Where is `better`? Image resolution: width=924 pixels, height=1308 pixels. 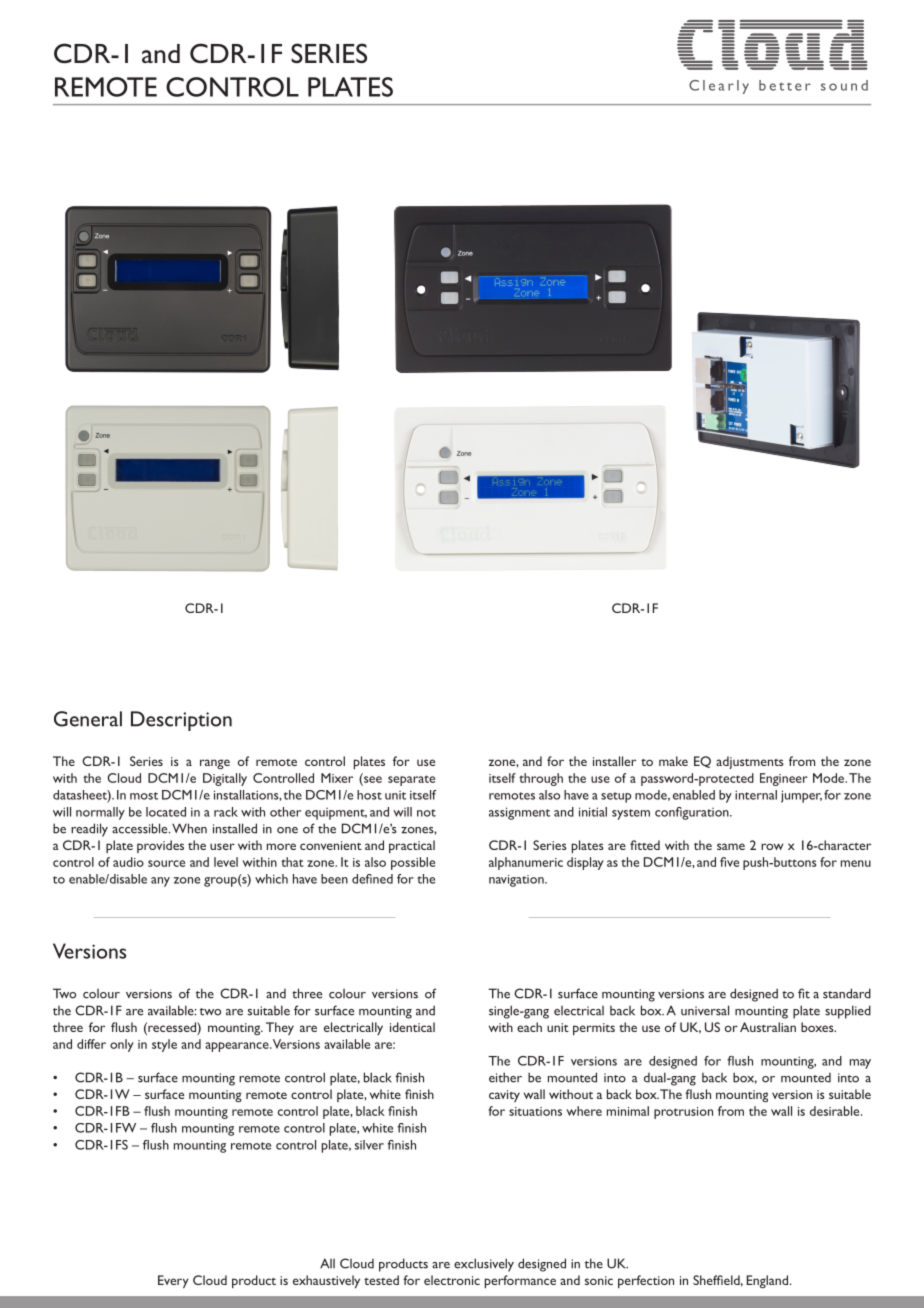
better is located at coordinates (785, 85).
